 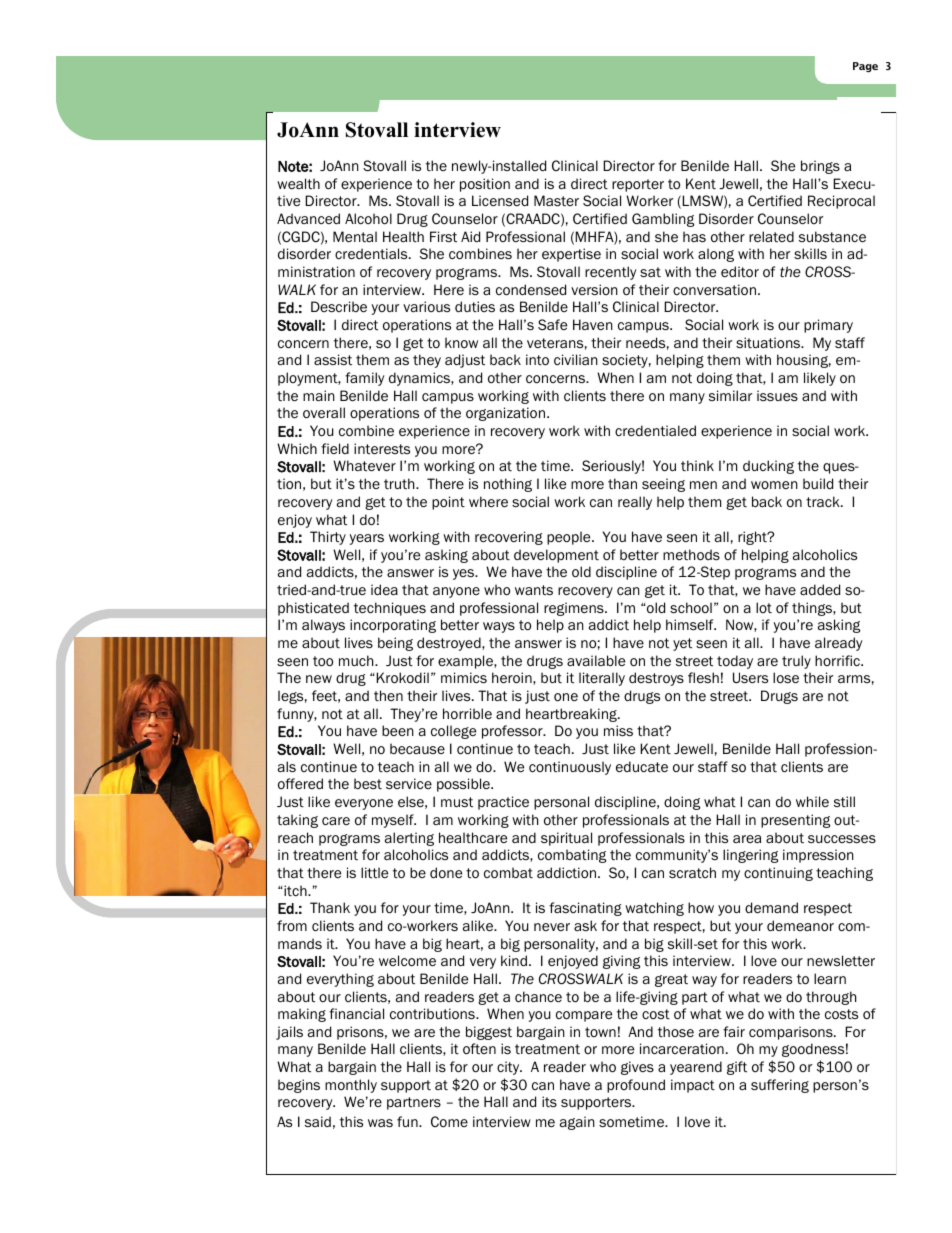 I want to click on Page, so click(x=865, y=67).
